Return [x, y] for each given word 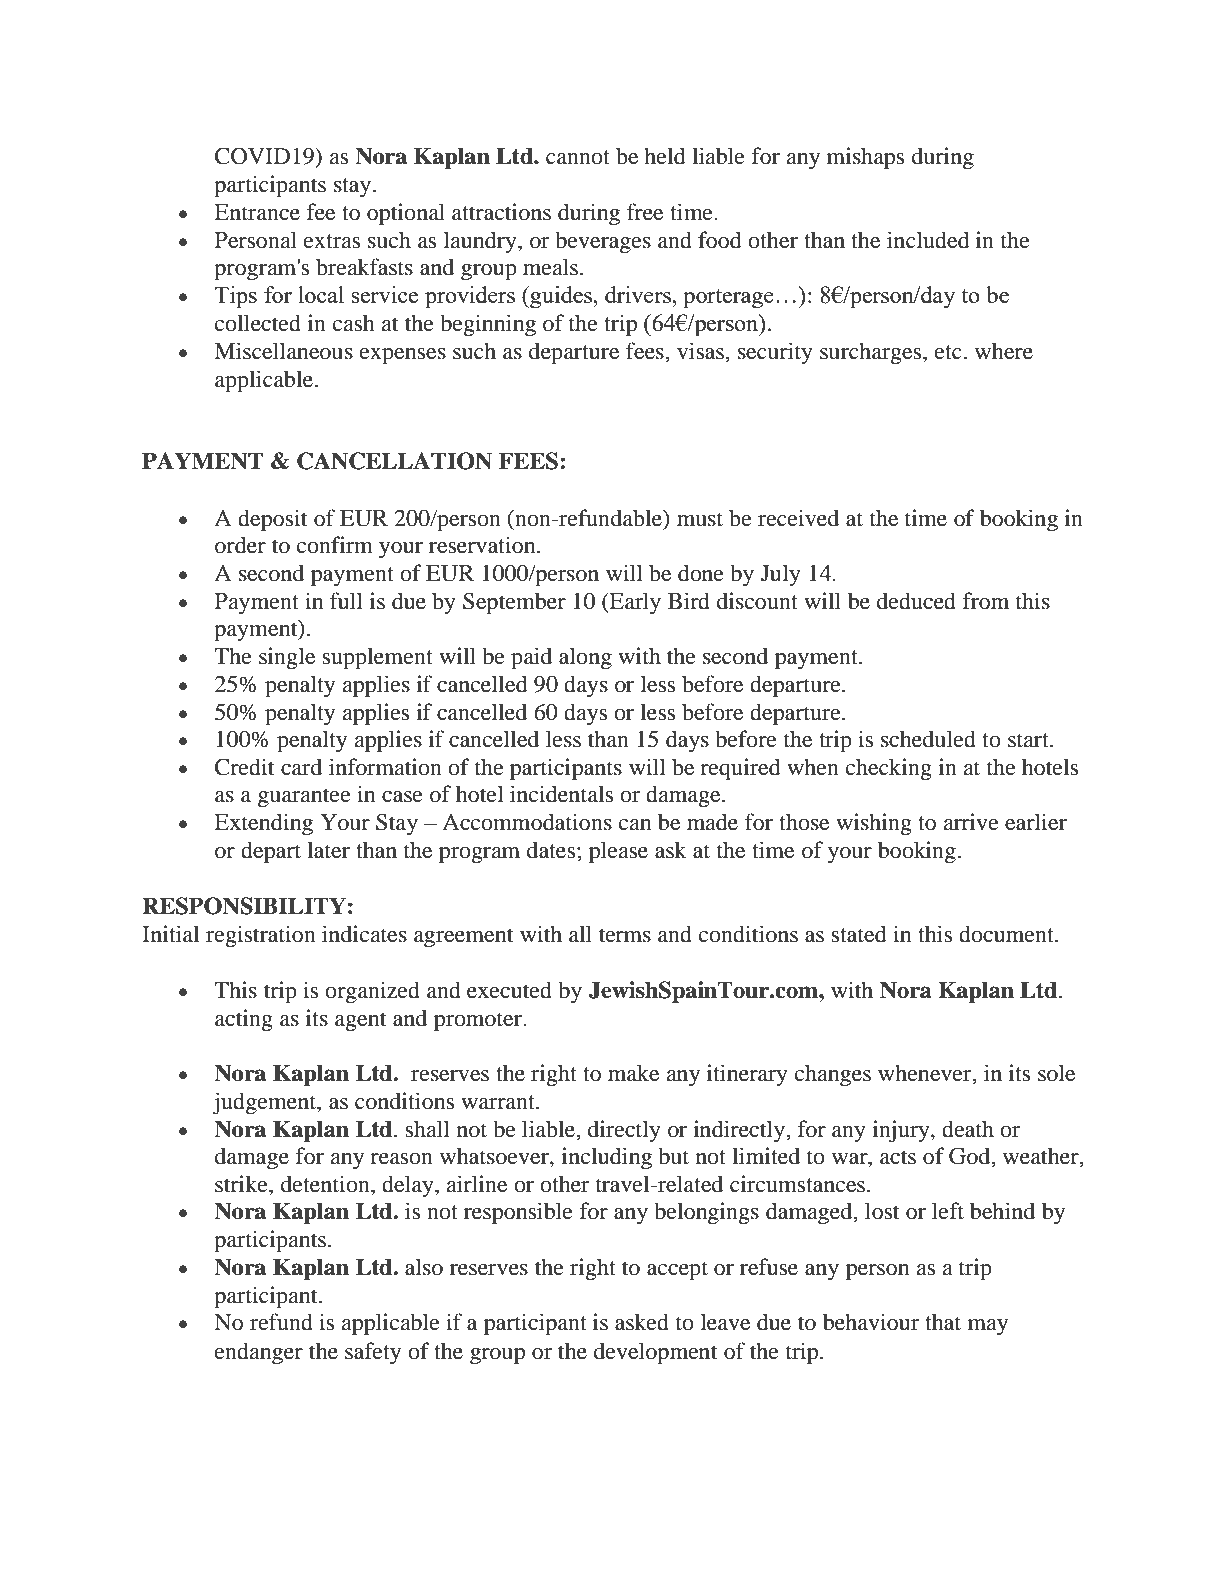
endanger [259, 1353]
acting [244, 1020]
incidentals [561, 794]
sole [1056, 1073]
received [798, 518]
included [928, 240]
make [633, 1073]
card [301, 767]
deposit [273, 520]
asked [642, 1322]
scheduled [928, 739]
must [700, 519]
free [645, 212]
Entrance [257, 212]
